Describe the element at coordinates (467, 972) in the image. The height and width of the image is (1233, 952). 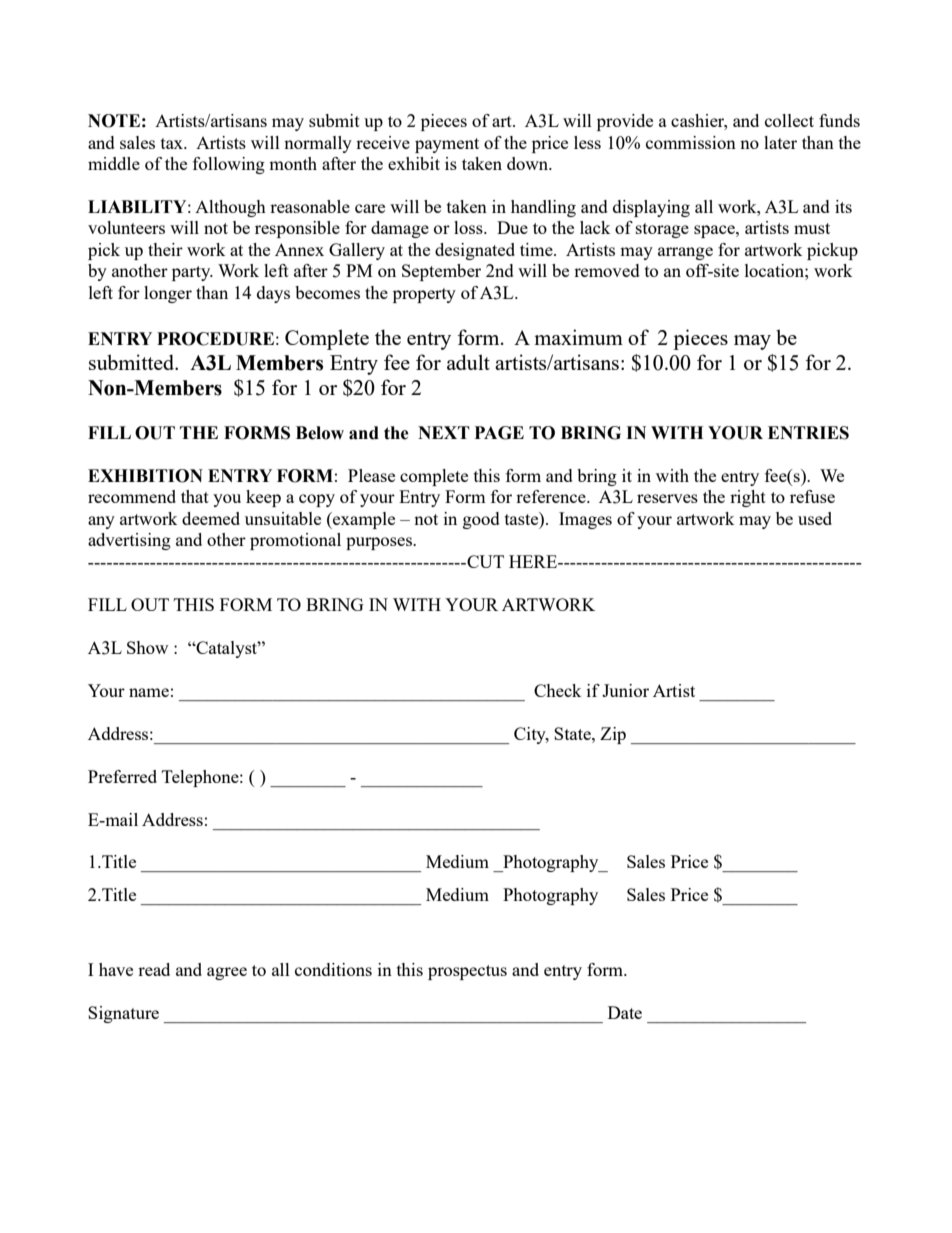
I see `prospectus` at that location.
